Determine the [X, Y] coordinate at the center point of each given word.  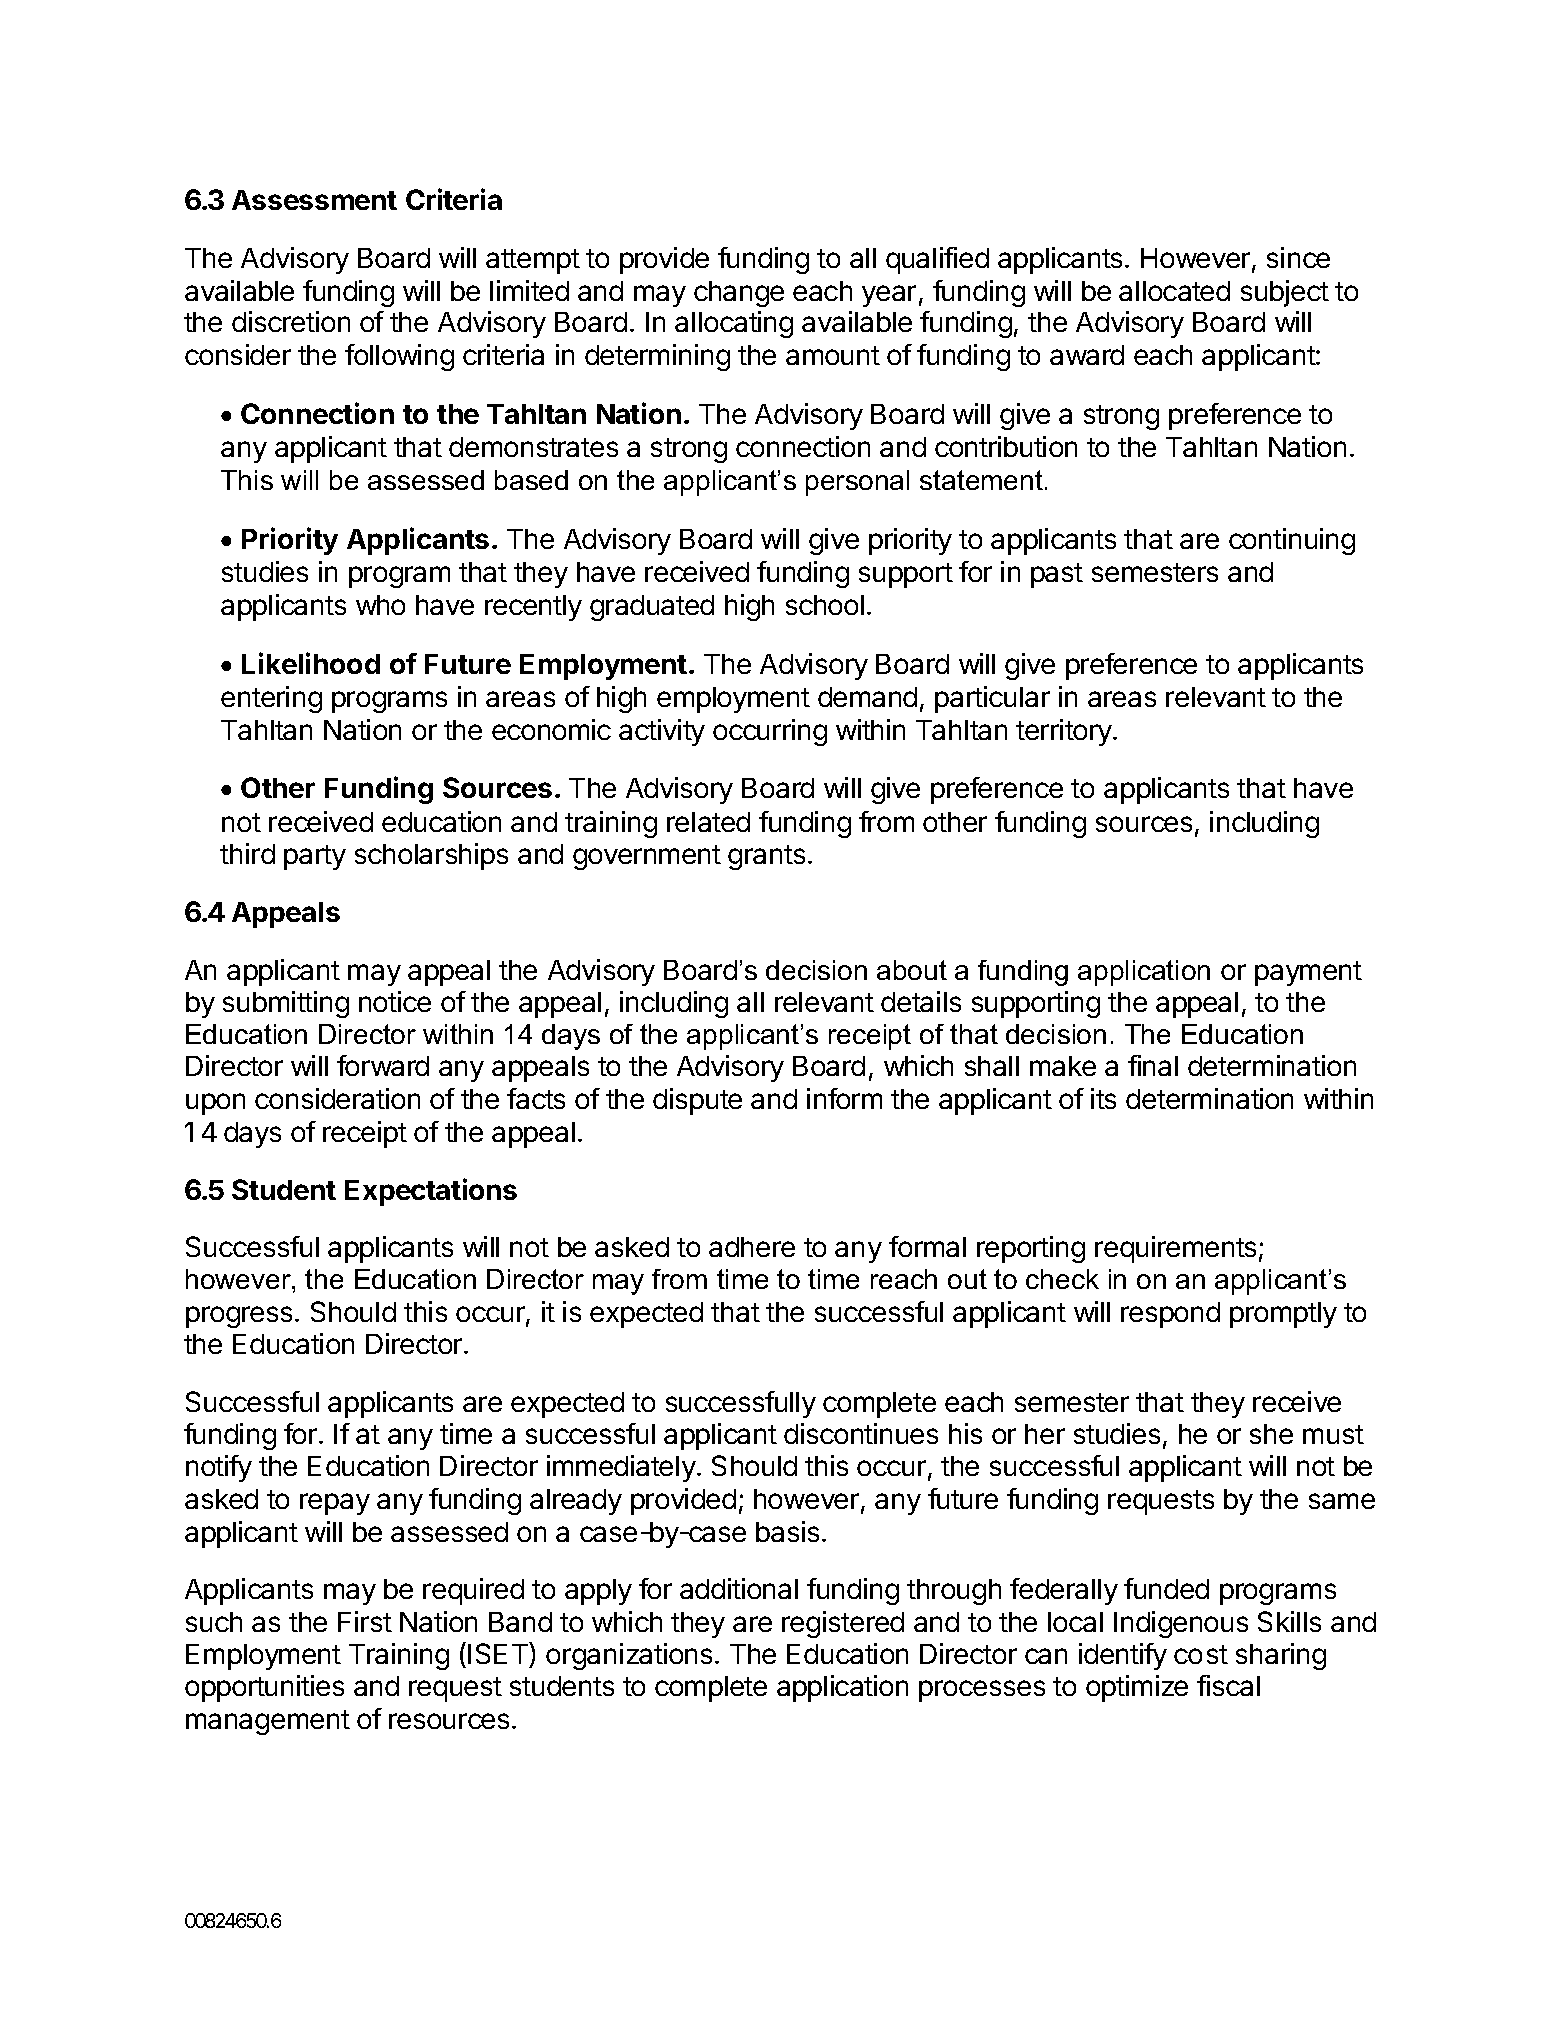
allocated [1174, 291]
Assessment [314, 200]
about [912, 970]
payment [1308, 973]
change [739, 294]
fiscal [1228, 1685]
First [365, 1621]
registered [843, 1624]
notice [395, 1001]
